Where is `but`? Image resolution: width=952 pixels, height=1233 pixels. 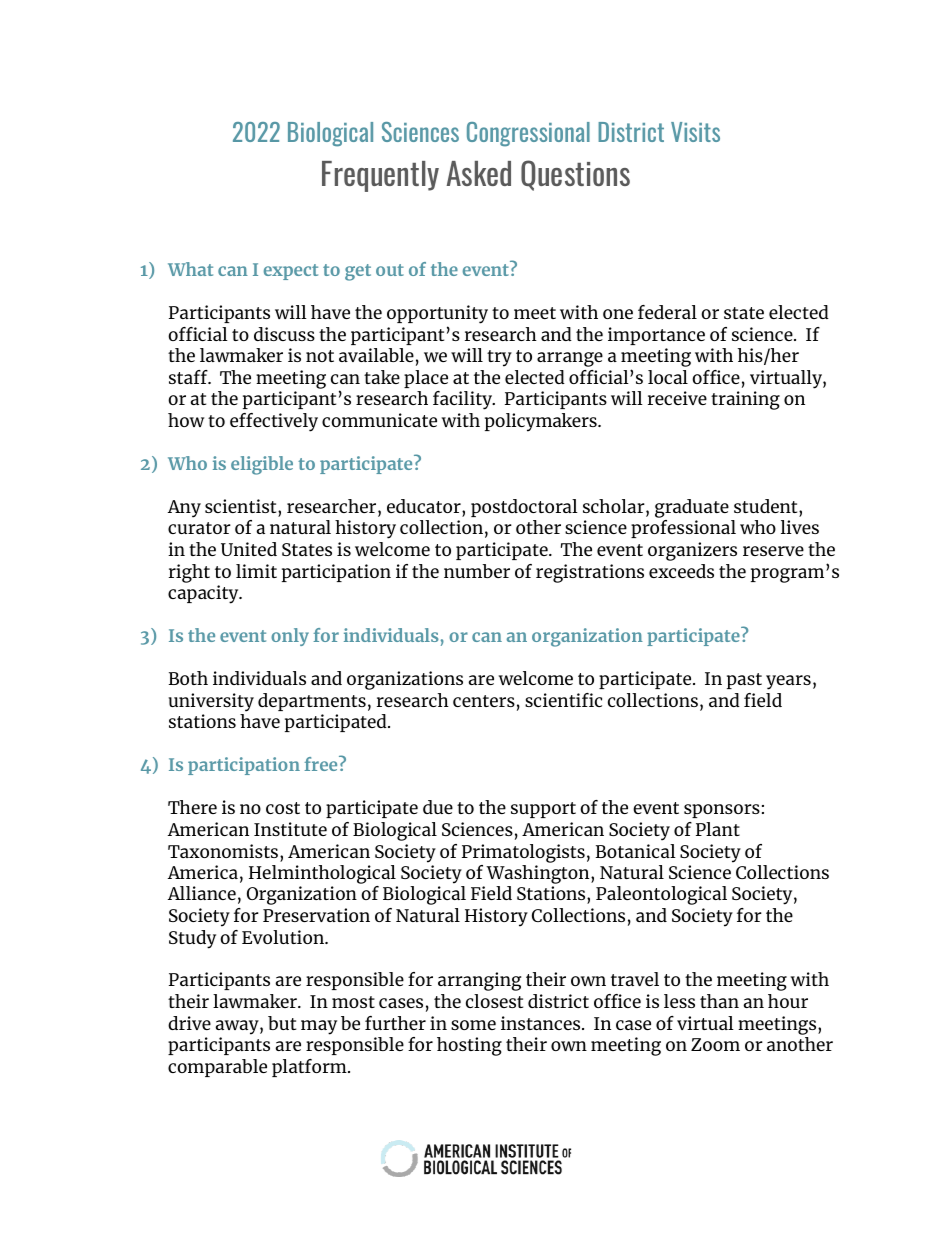
but is located at coordinates (282, 1023).
